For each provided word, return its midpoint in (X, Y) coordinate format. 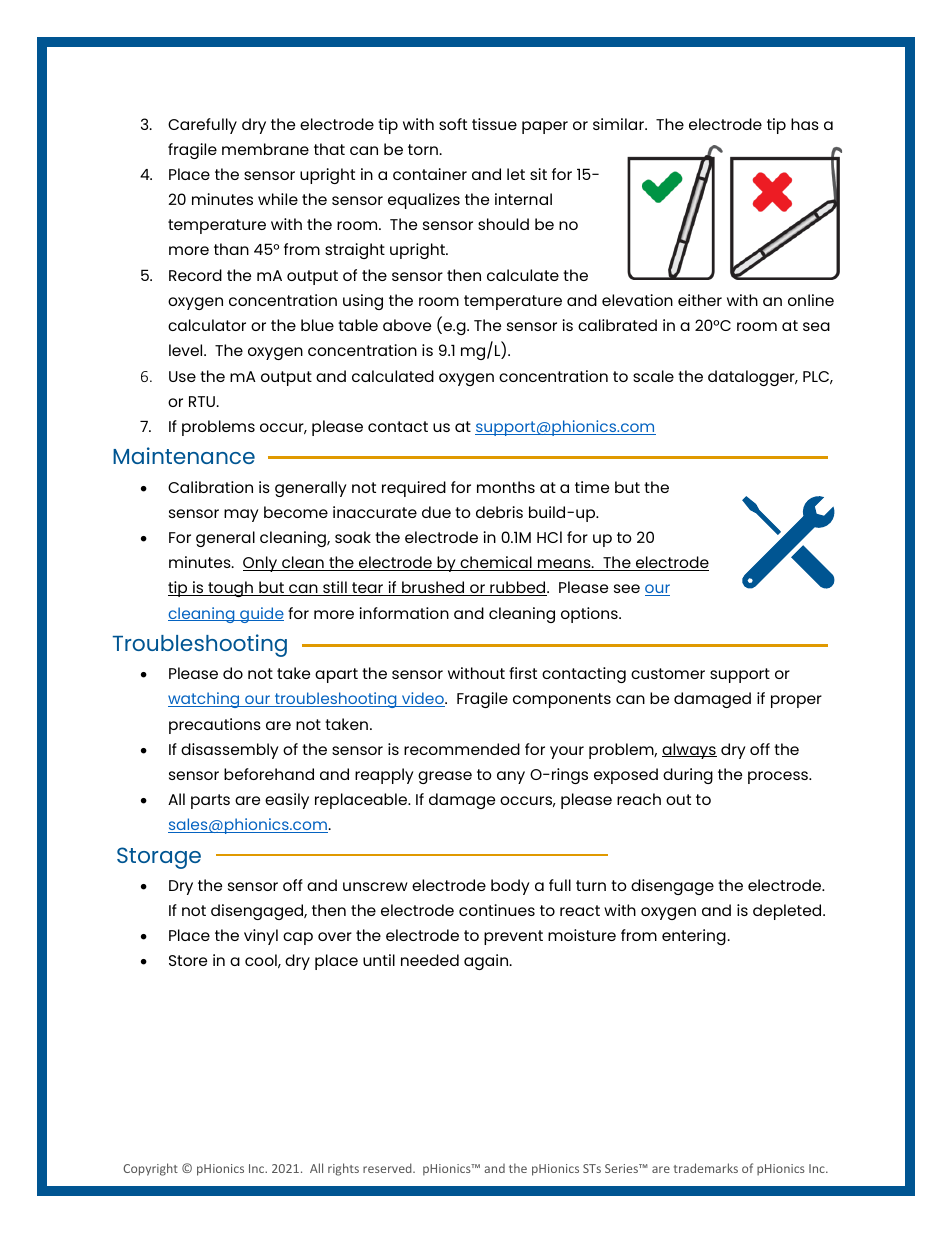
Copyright (150, 1169)
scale (653, 376)
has (805, 124)
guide (261, 615)
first (523, 673)
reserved (388, 1168)
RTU (202, 401)
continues (497, 910)
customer (668, 673)
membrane (265, 149)
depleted (788, 912)
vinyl (261, 937)
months (506, 487)
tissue (494, 124)
